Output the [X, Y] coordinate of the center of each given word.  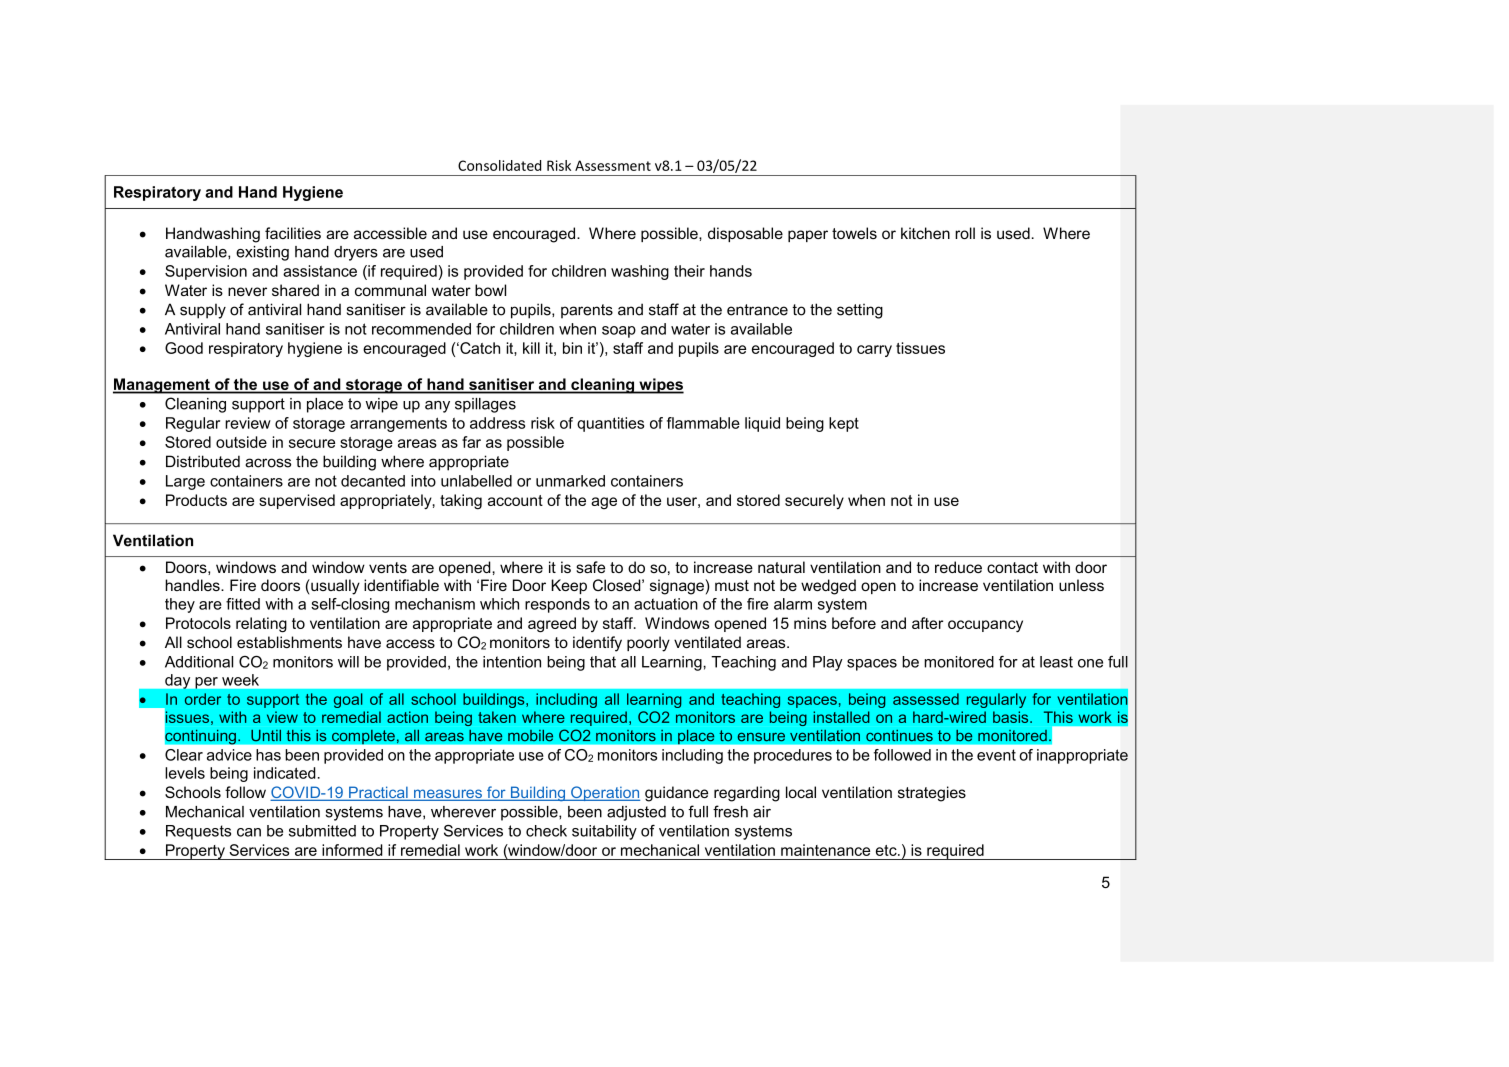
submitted [322, 831]
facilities [293, 233]
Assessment [613, 165]
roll [965, 233]
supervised [297, 501]
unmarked [570, 481]
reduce [958, 567]
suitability [604, 832]
